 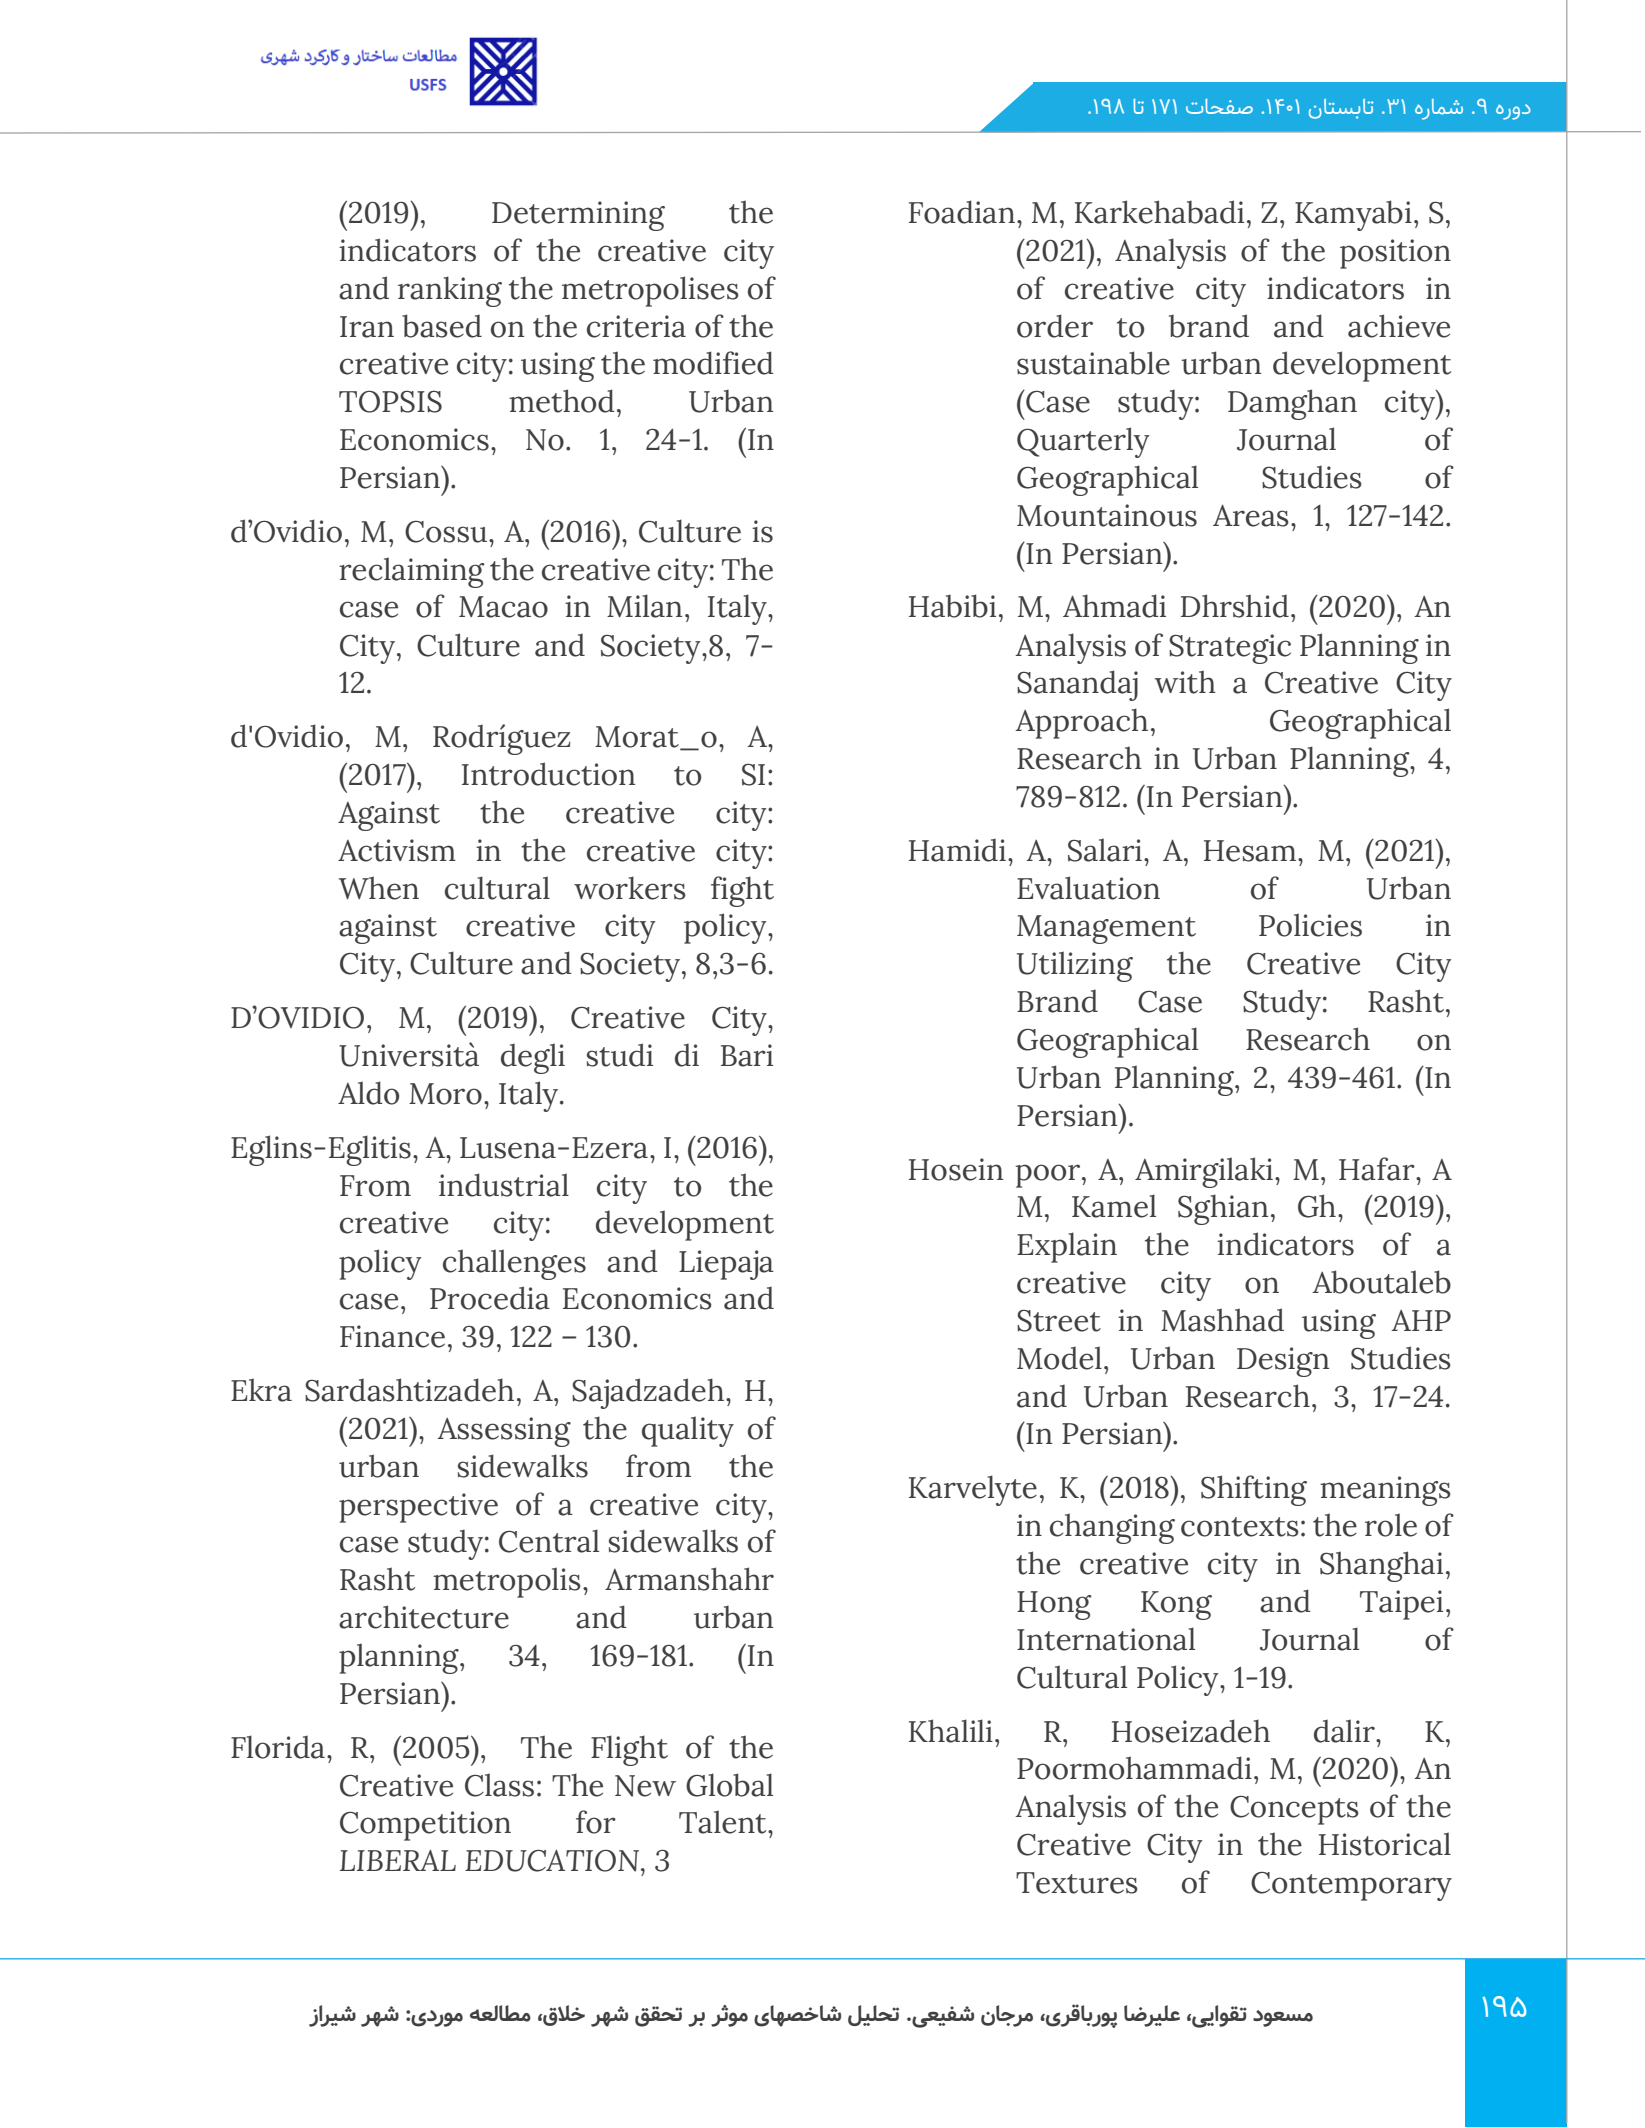 I want to click on position, so click(x=1395, y=254).
